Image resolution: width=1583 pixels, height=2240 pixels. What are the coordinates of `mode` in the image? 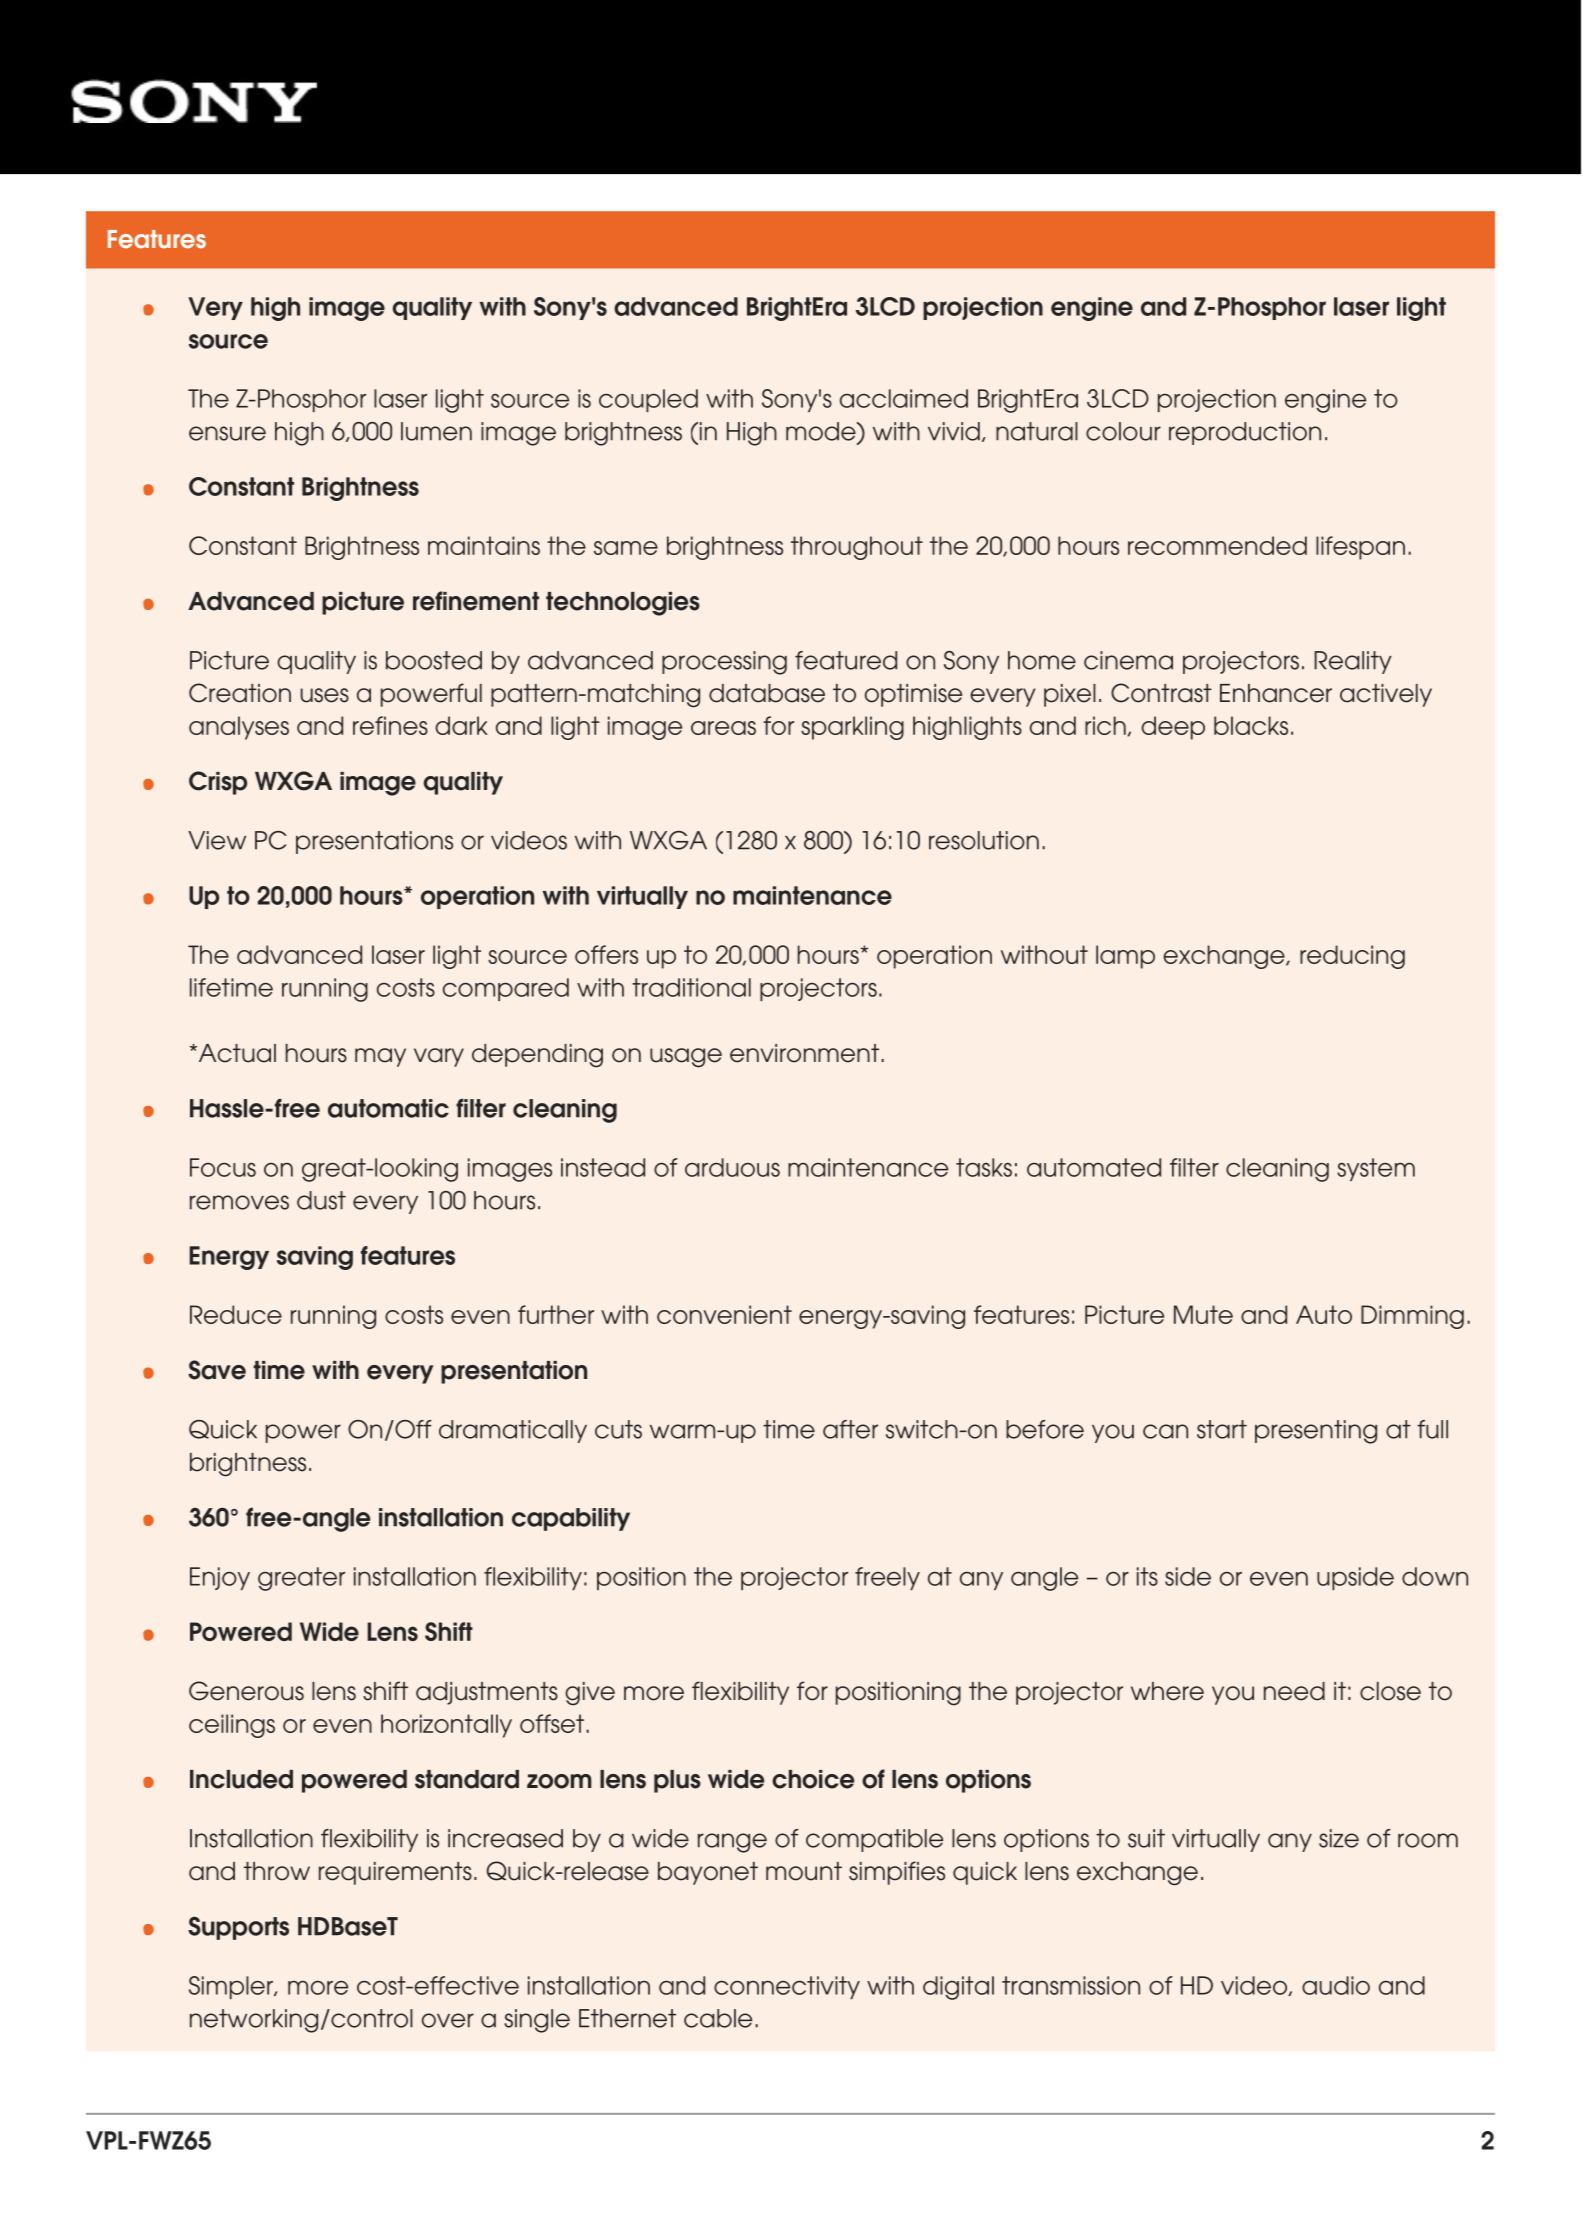 It's located at (822, 431).
